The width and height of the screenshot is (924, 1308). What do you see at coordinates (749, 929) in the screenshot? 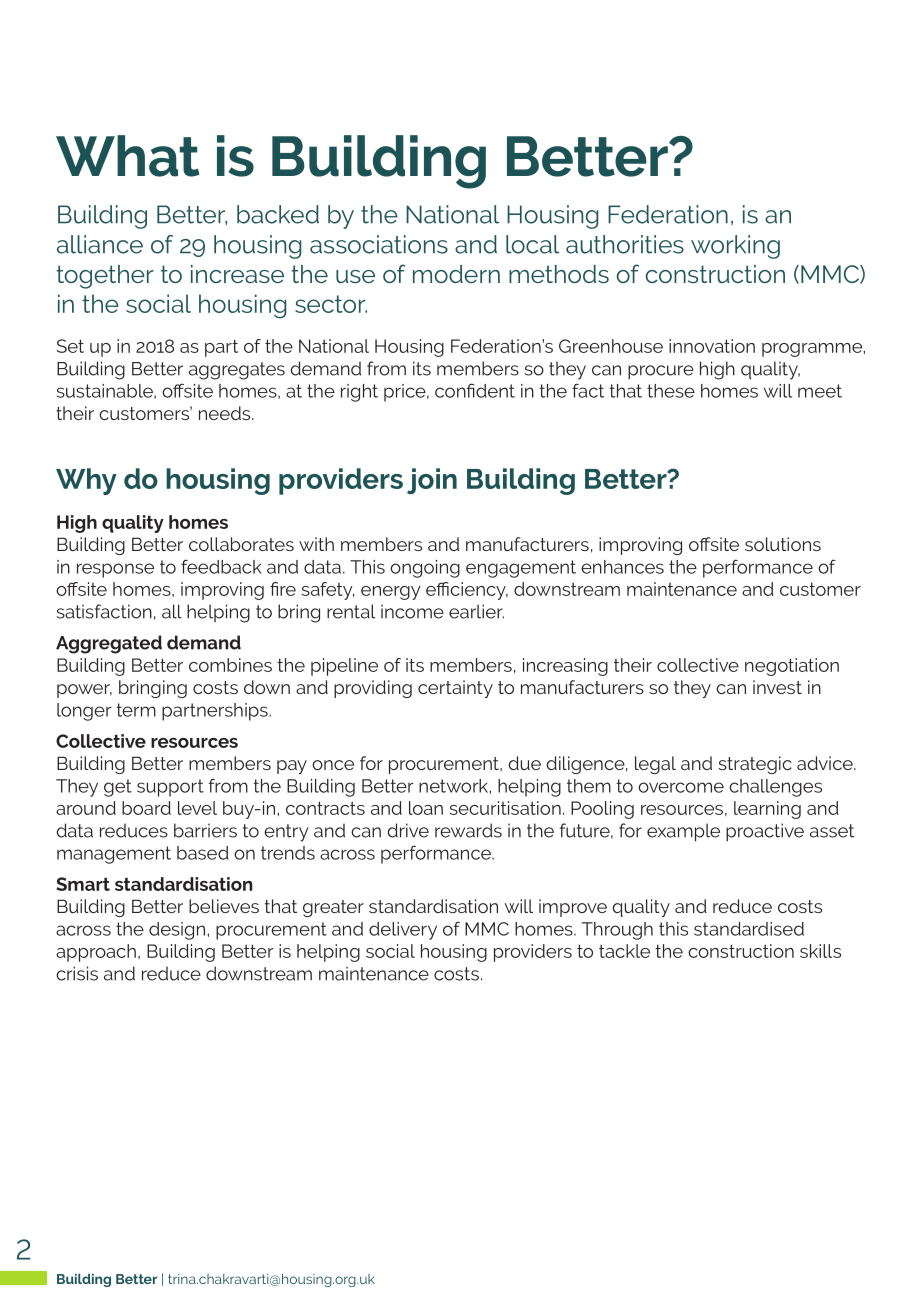
I see `standardised` at bounding box center [749, 929].
